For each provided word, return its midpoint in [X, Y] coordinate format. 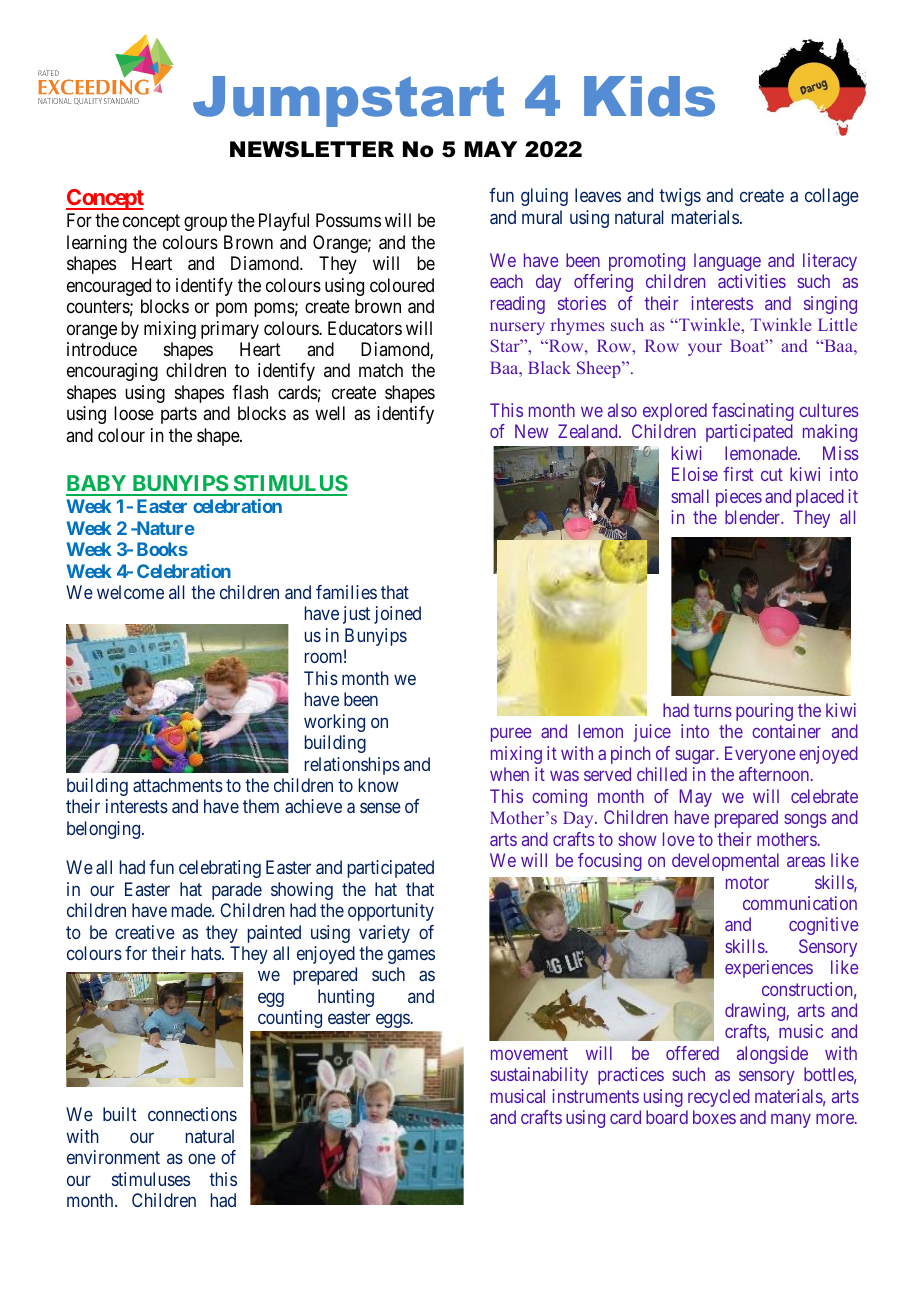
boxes [714, 1117]
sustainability [539, 1076]
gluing [544, 197]
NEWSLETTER [312, 149]
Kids [649, 96]
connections [192, 1114]
